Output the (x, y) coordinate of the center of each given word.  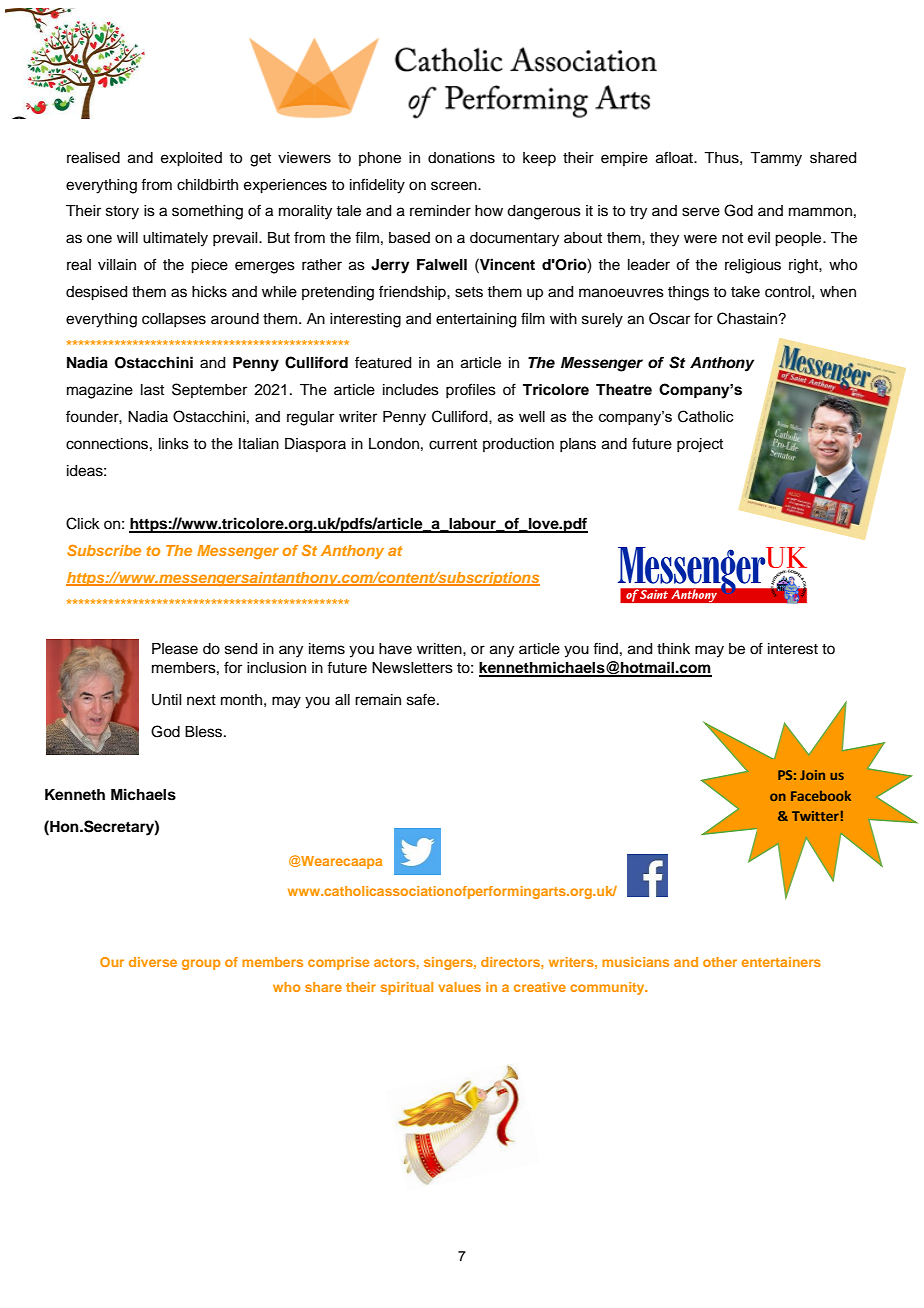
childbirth (207, 185)
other (720, 962)
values (459, 987)
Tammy (776, 159)
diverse (153, 962)
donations (461, 158)
